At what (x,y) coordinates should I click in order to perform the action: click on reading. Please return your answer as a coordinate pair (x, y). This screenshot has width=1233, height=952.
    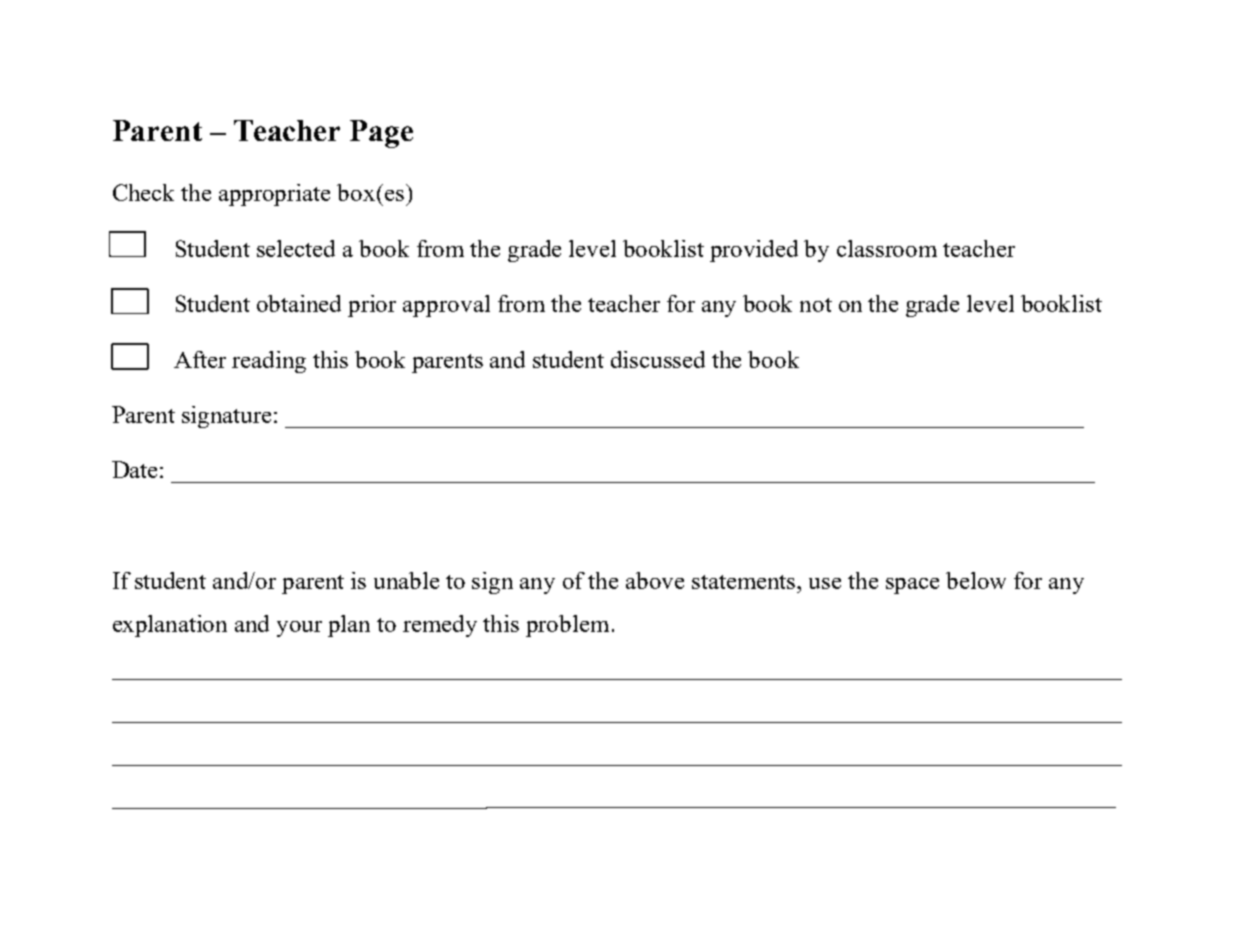
    Looking at the image, I should click on (269, 362).
